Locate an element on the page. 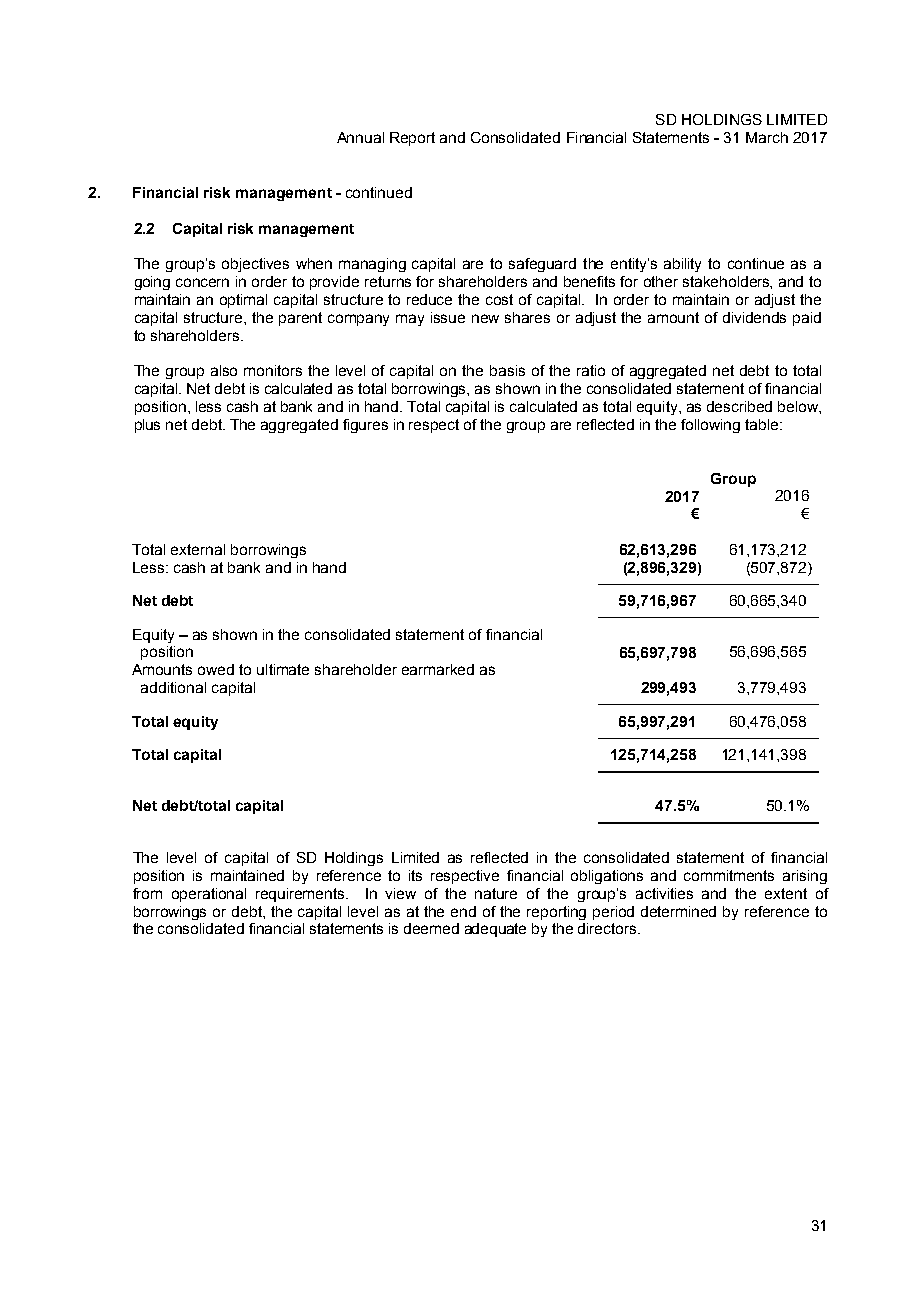  determined is located at coordinates (678, 911).
